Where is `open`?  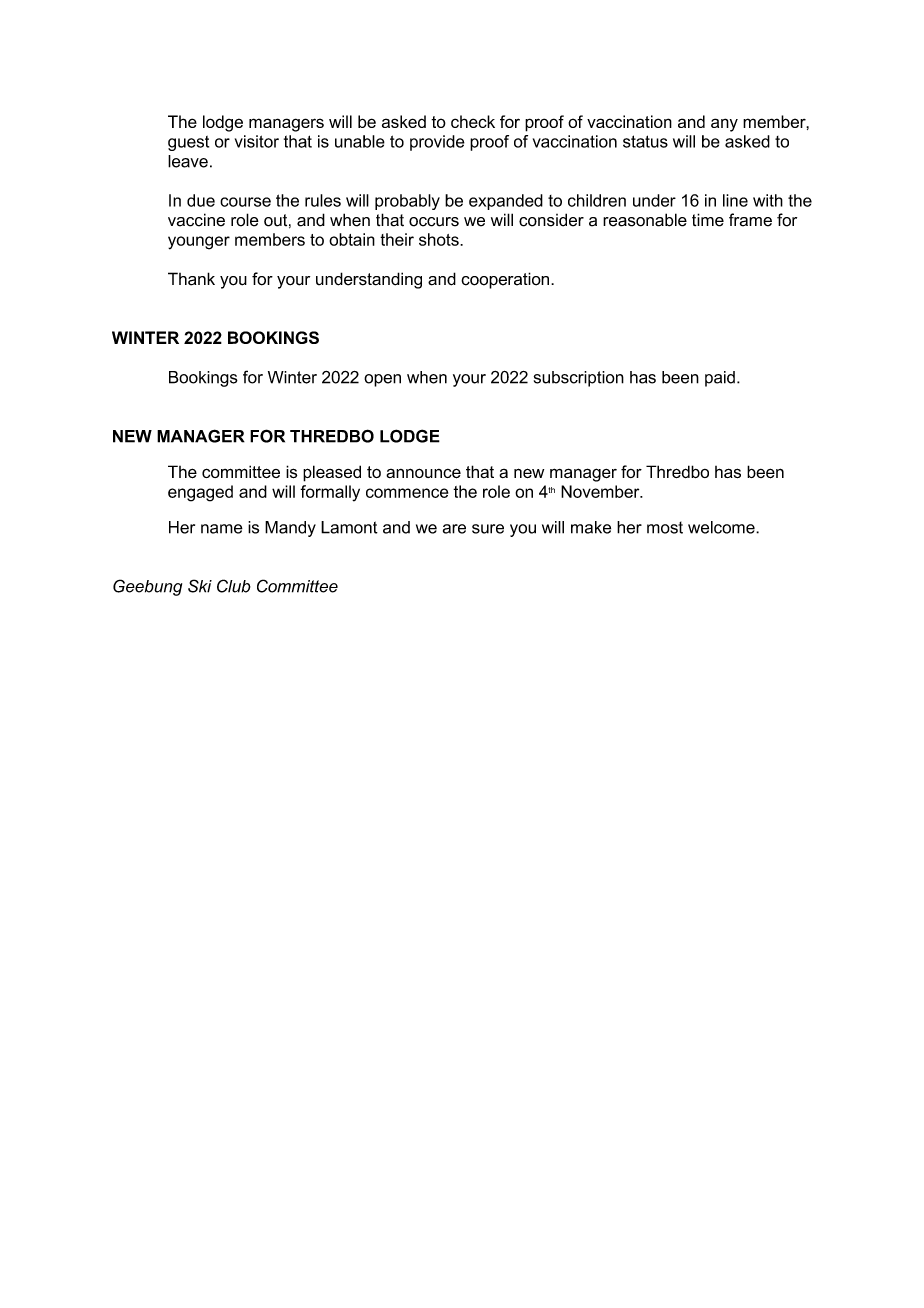 open is located at coordinates (382, 380).
